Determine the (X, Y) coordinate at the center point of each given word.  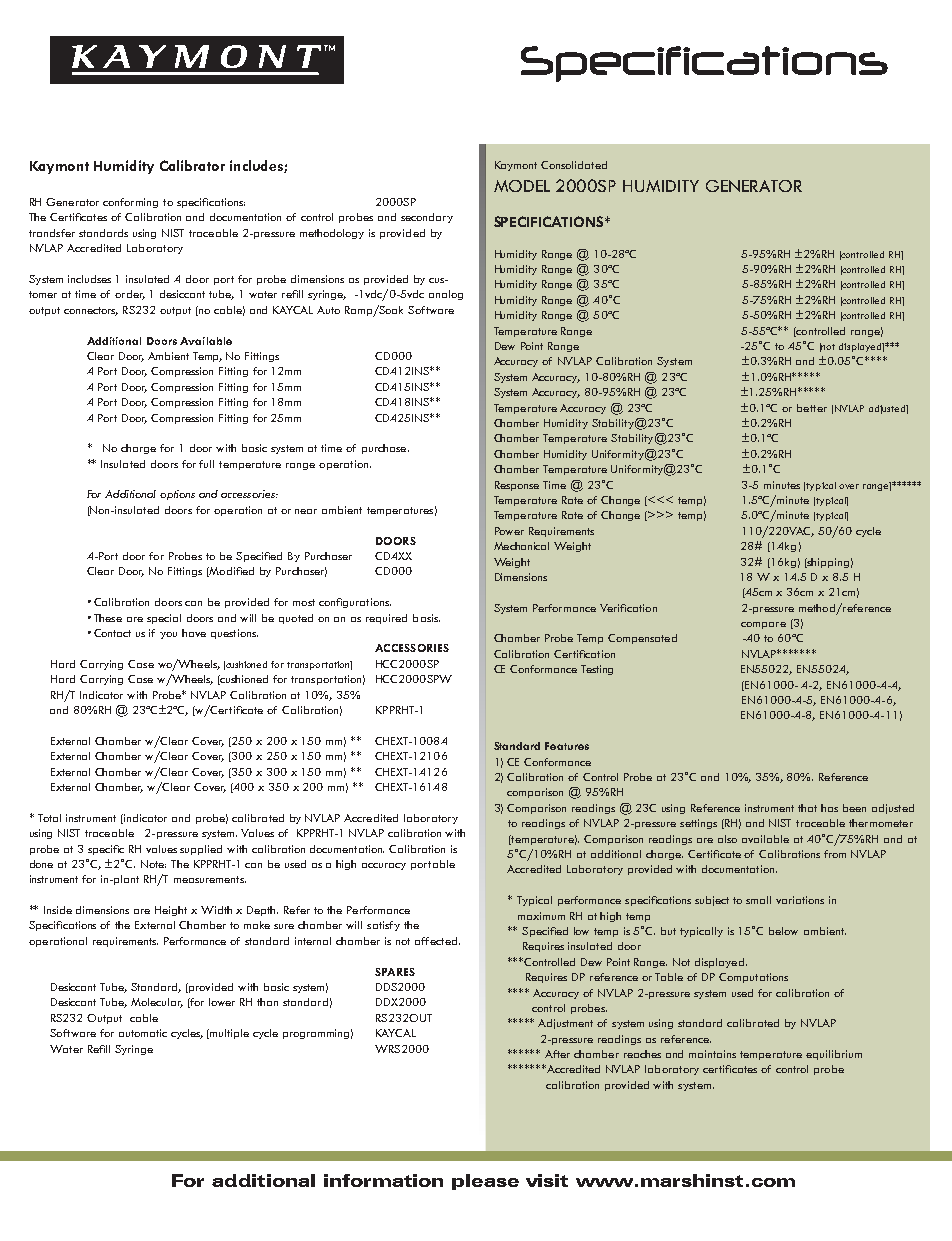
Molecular (157, 1003)
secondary (427, 218)
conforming (130, 203)
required (386, 619)
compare (763, 625)
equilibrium (834, 1055)
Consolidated (574, 165)
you (168, 635)
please (485, 1182)
